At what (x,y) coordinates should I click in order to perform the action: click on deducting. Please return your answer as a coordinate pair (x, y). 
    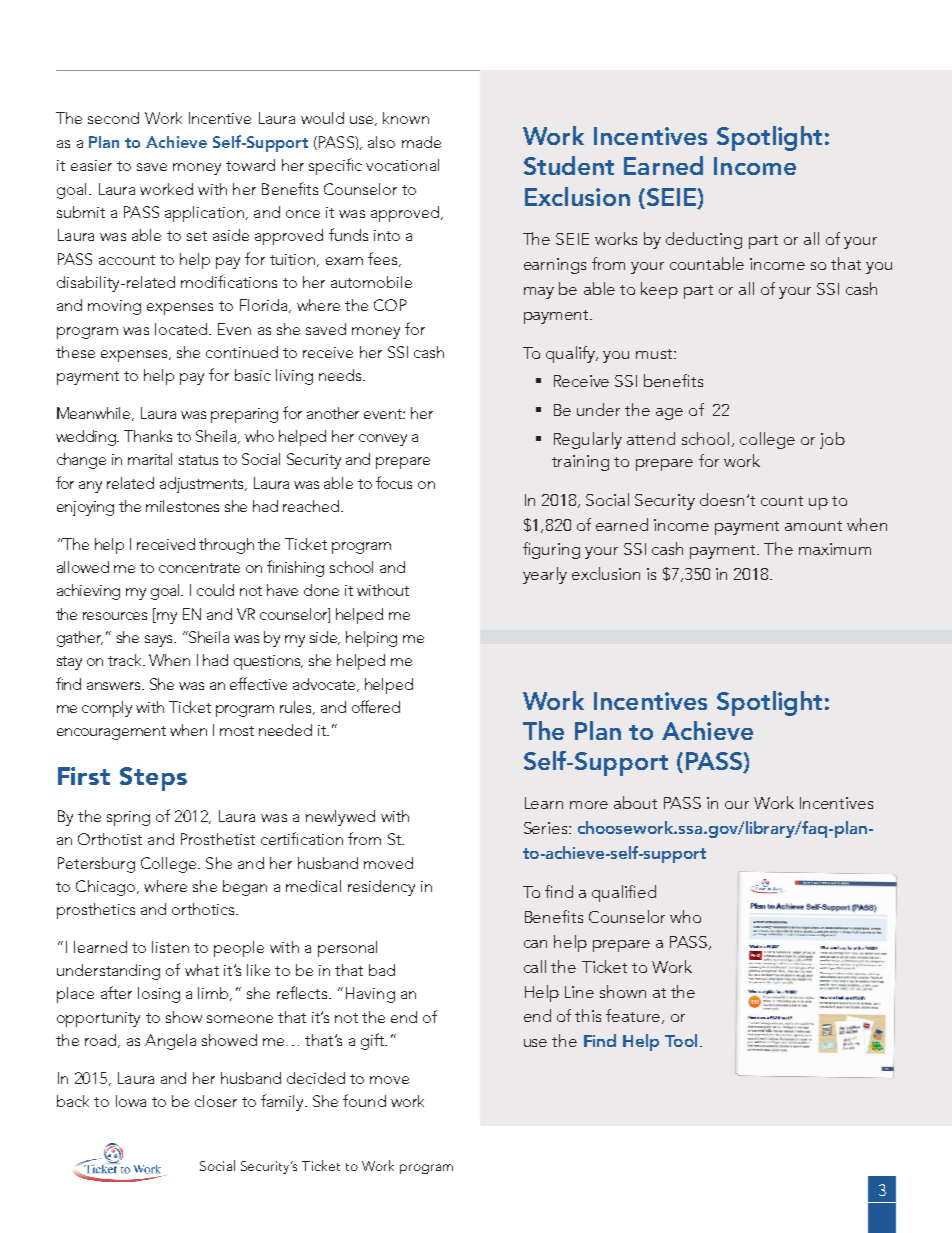
    Looking at the image, I should click on (704, 240).
